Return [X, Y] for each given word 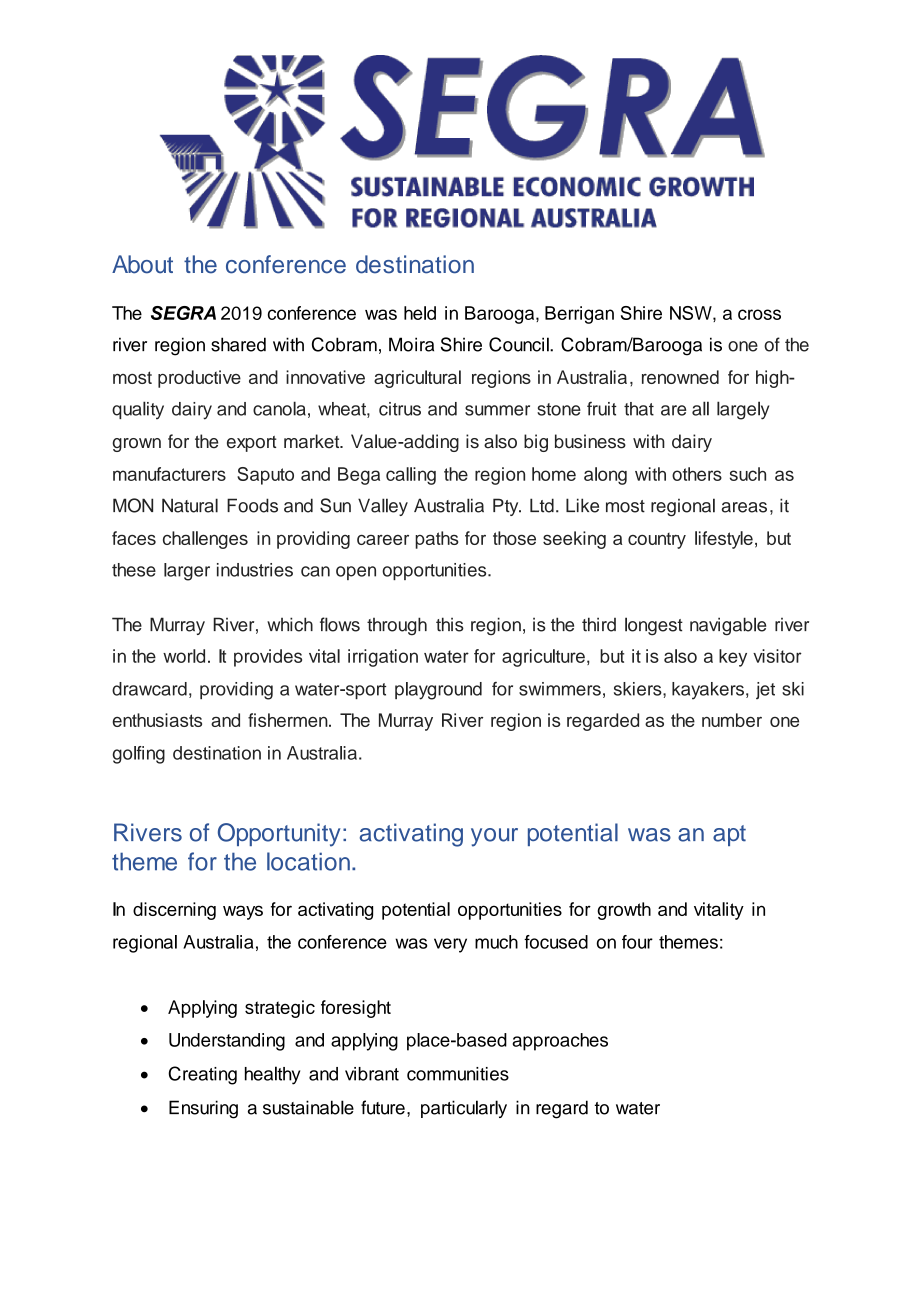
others [697, 474]
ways [243, 912]
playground [438, 691]
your [494, 837]
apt [729, 835]
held [420, 313]
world [184, 656]
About [142, 264]
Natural [190, 505]
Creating [202, 1075]
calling [411, 476]
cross [759, 314]
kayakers [708, 691]
